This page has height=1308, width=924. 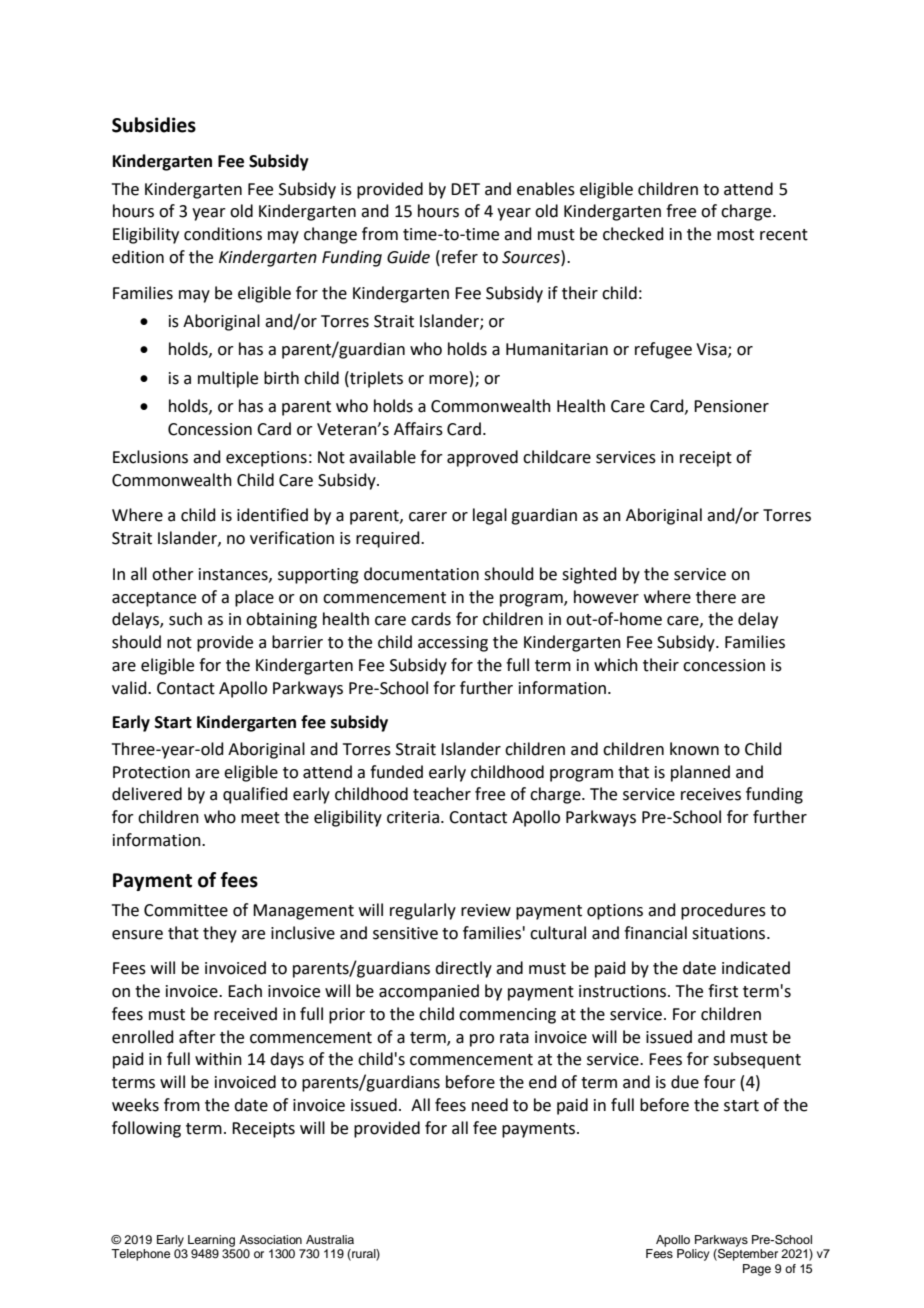 I want to click on review, so click(x=486, y=910).
